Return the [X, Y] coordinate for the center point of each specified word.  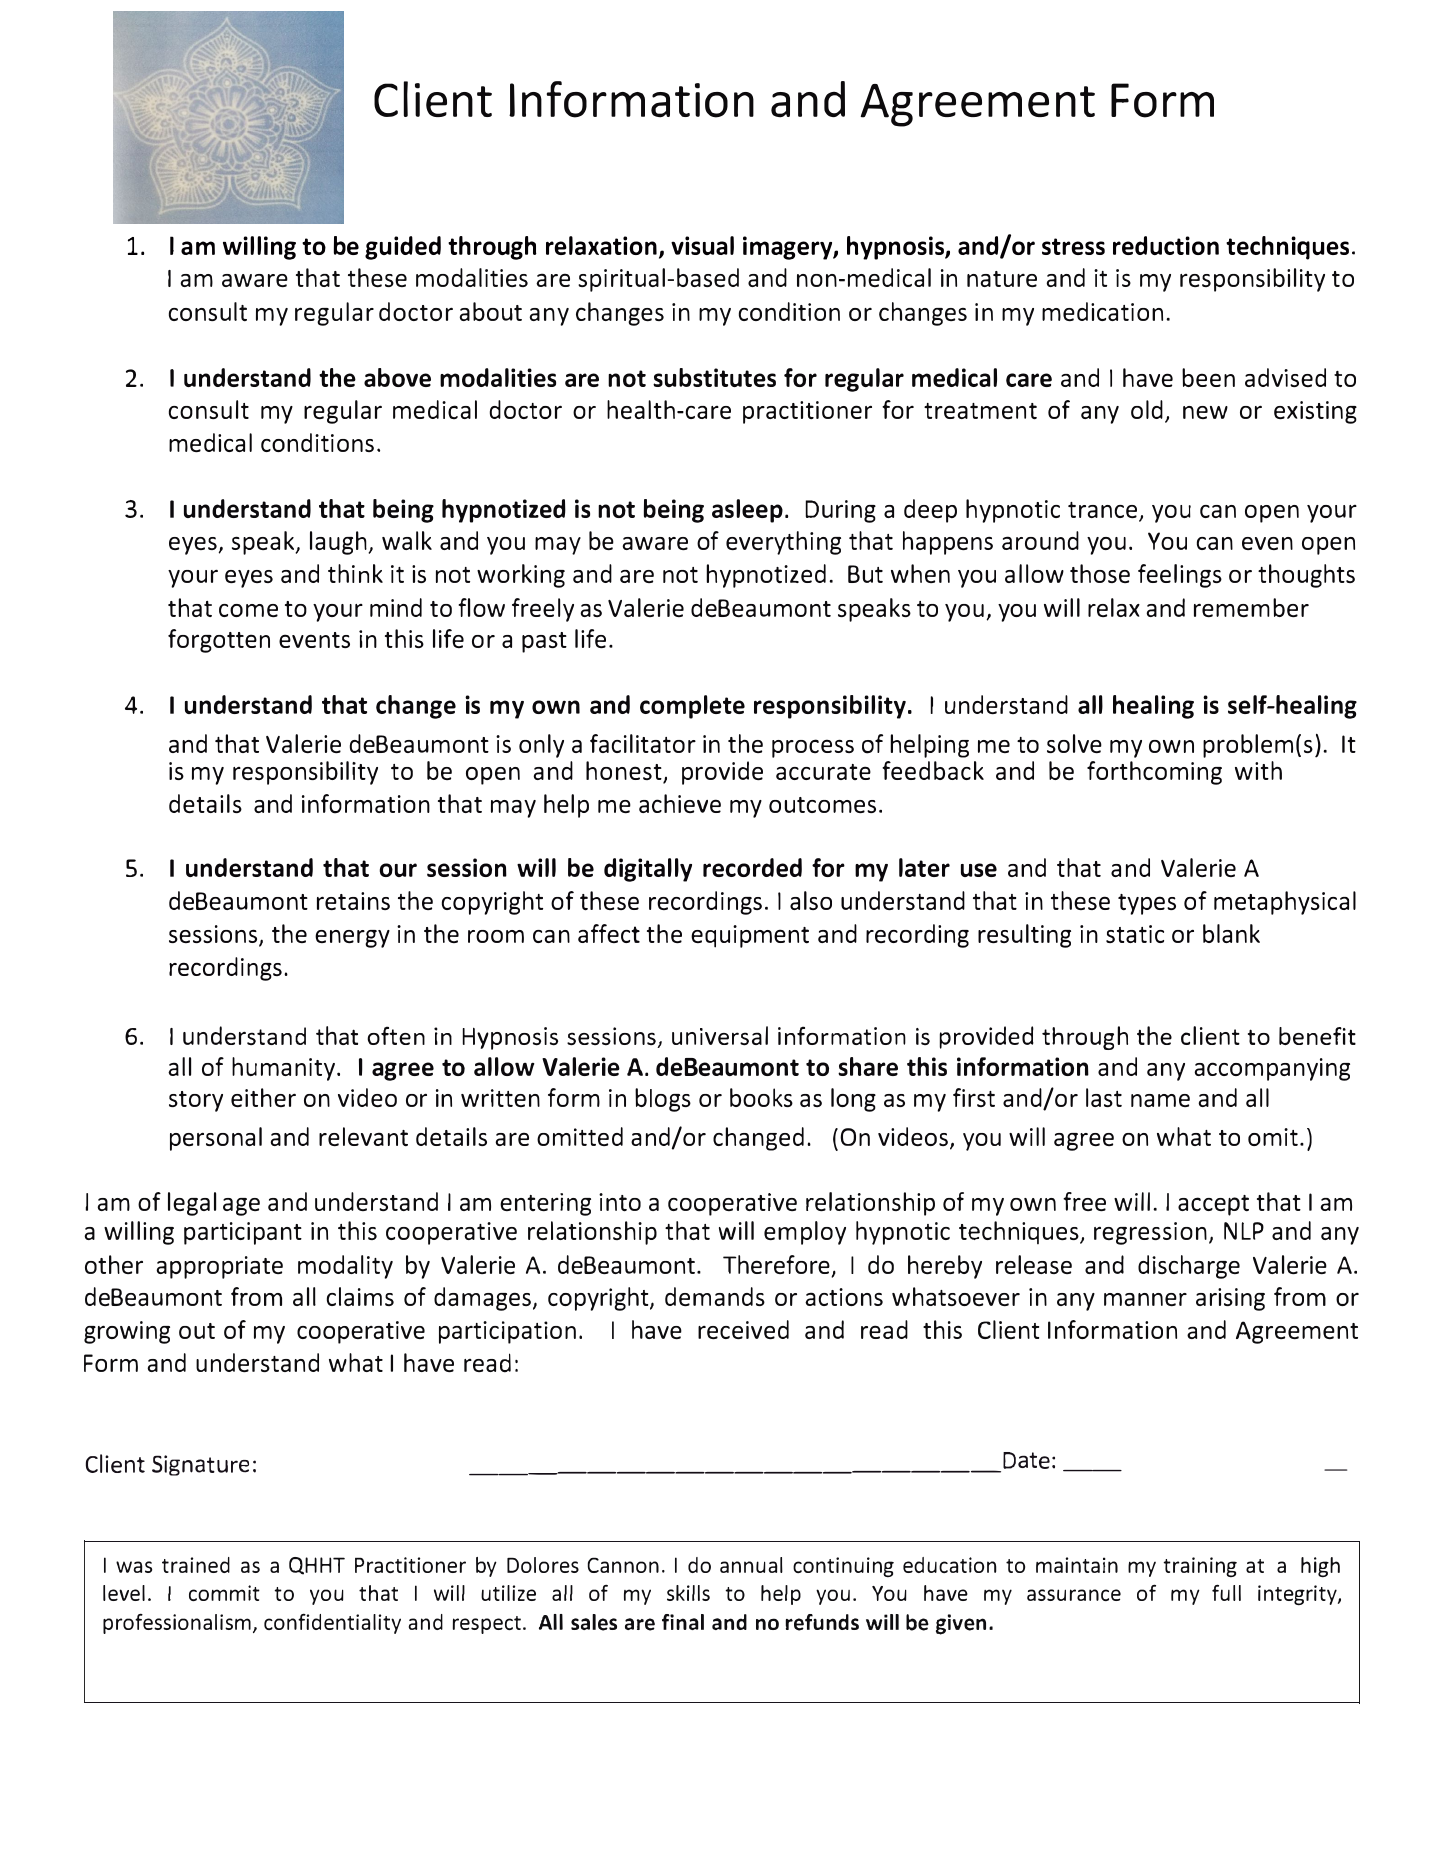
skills [688, 1593]
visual [702, 245]
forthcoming [1154, 773]
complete [692, 707]
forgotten [219, 641]
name [1160, 1100]
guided [403, 248]
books [761, 1097]
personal [216, 1139]
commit [224, 1593]
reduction [1166, 245]
